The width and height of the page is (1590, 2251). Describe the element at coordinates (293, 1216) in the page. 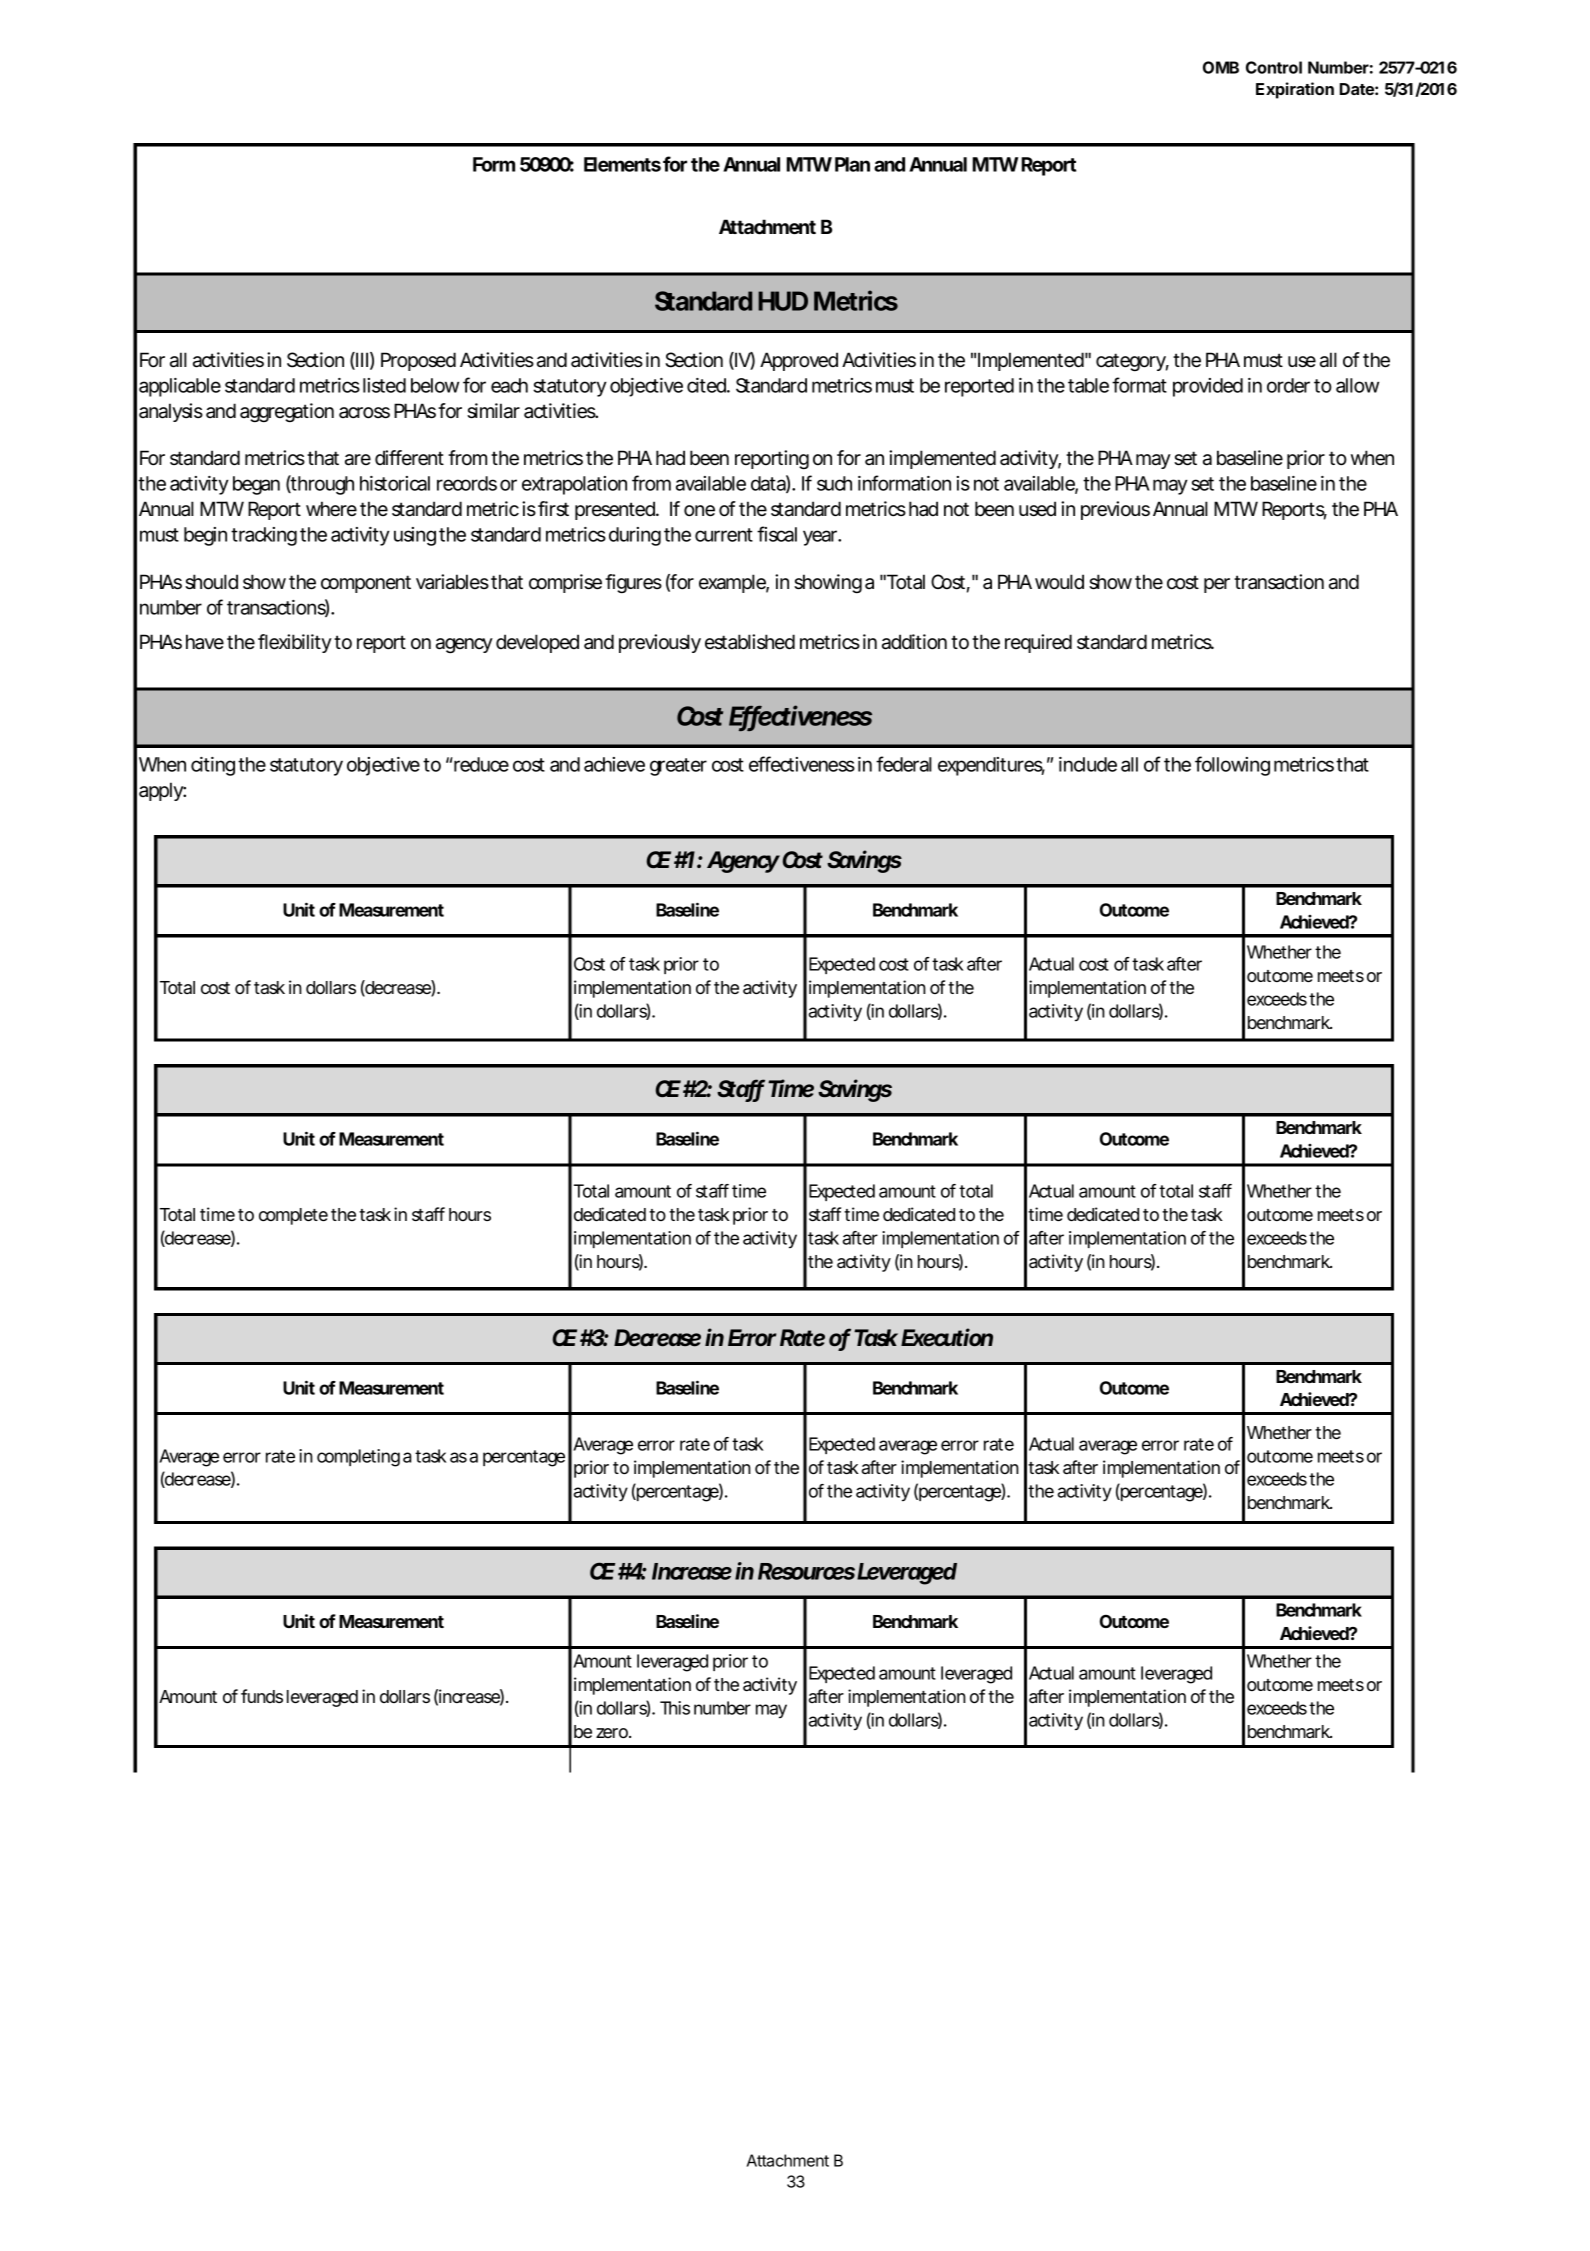

I see `complete` at that location.
